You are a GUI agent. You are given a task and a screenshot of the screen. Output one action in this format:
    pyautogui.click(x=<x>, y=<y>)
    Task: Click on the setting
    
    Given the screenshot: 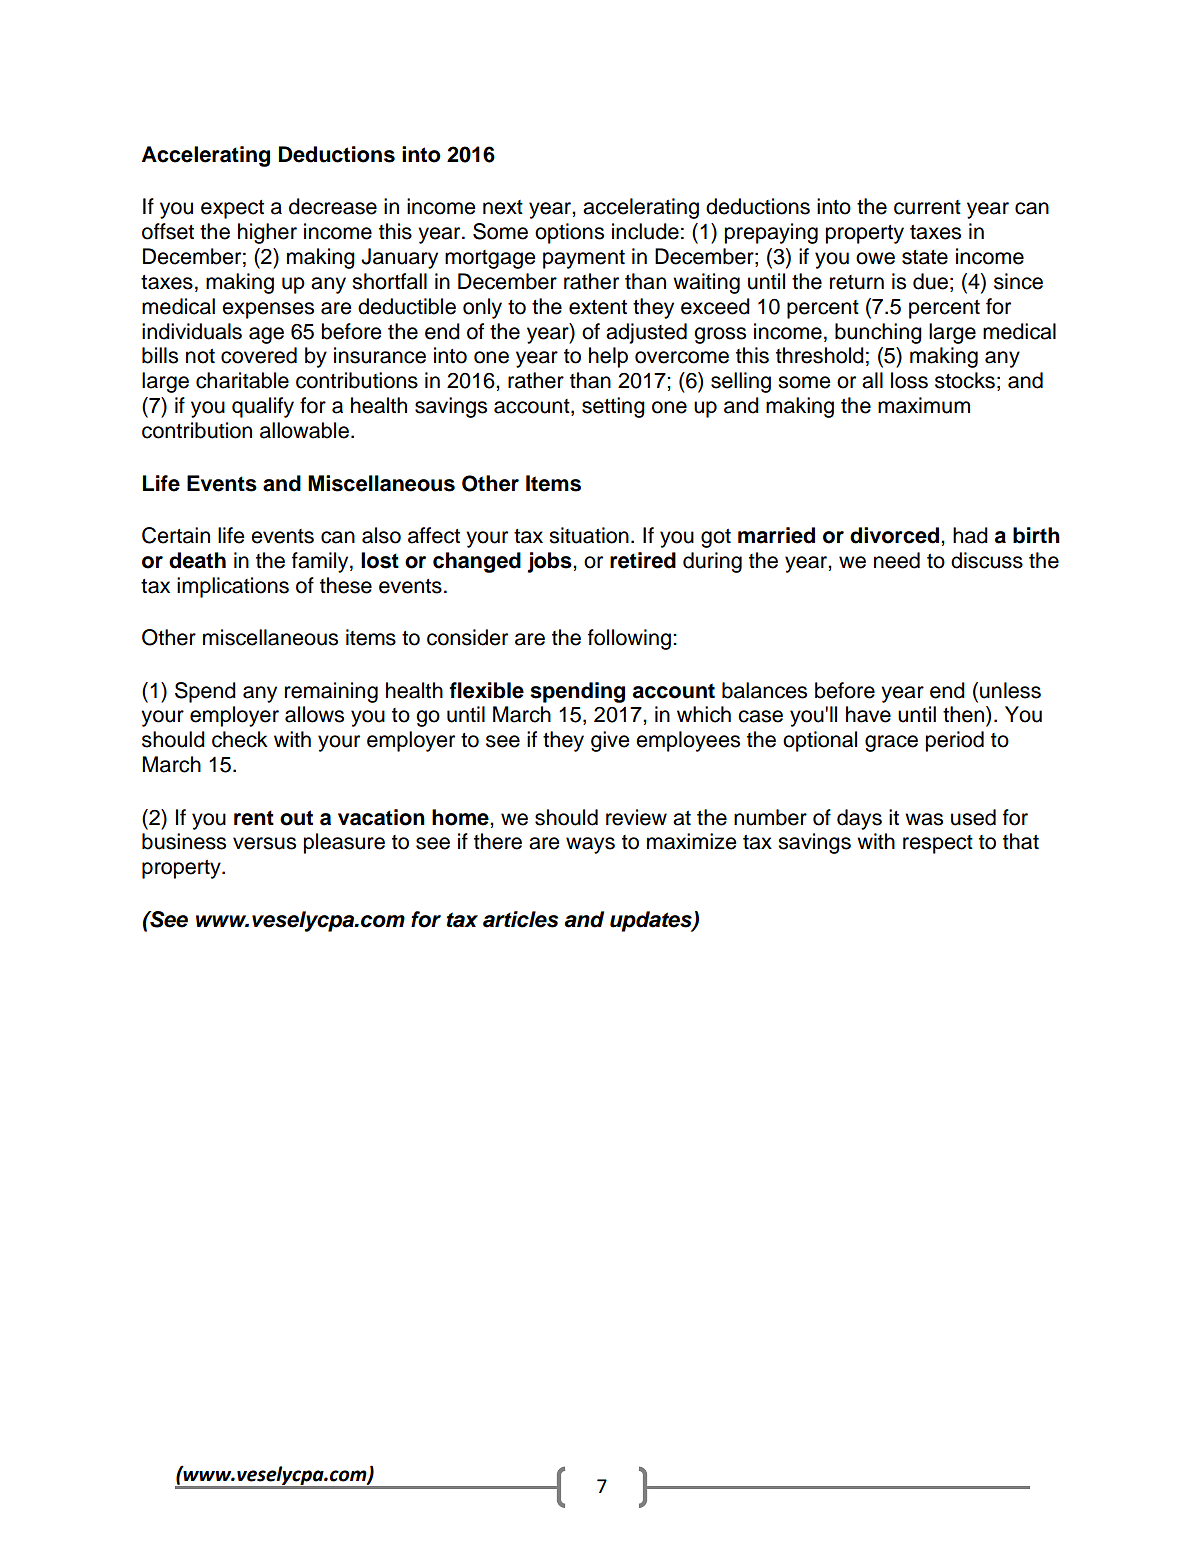 What is the action you would take?
    pyautogui.click(x=613, y=407)
